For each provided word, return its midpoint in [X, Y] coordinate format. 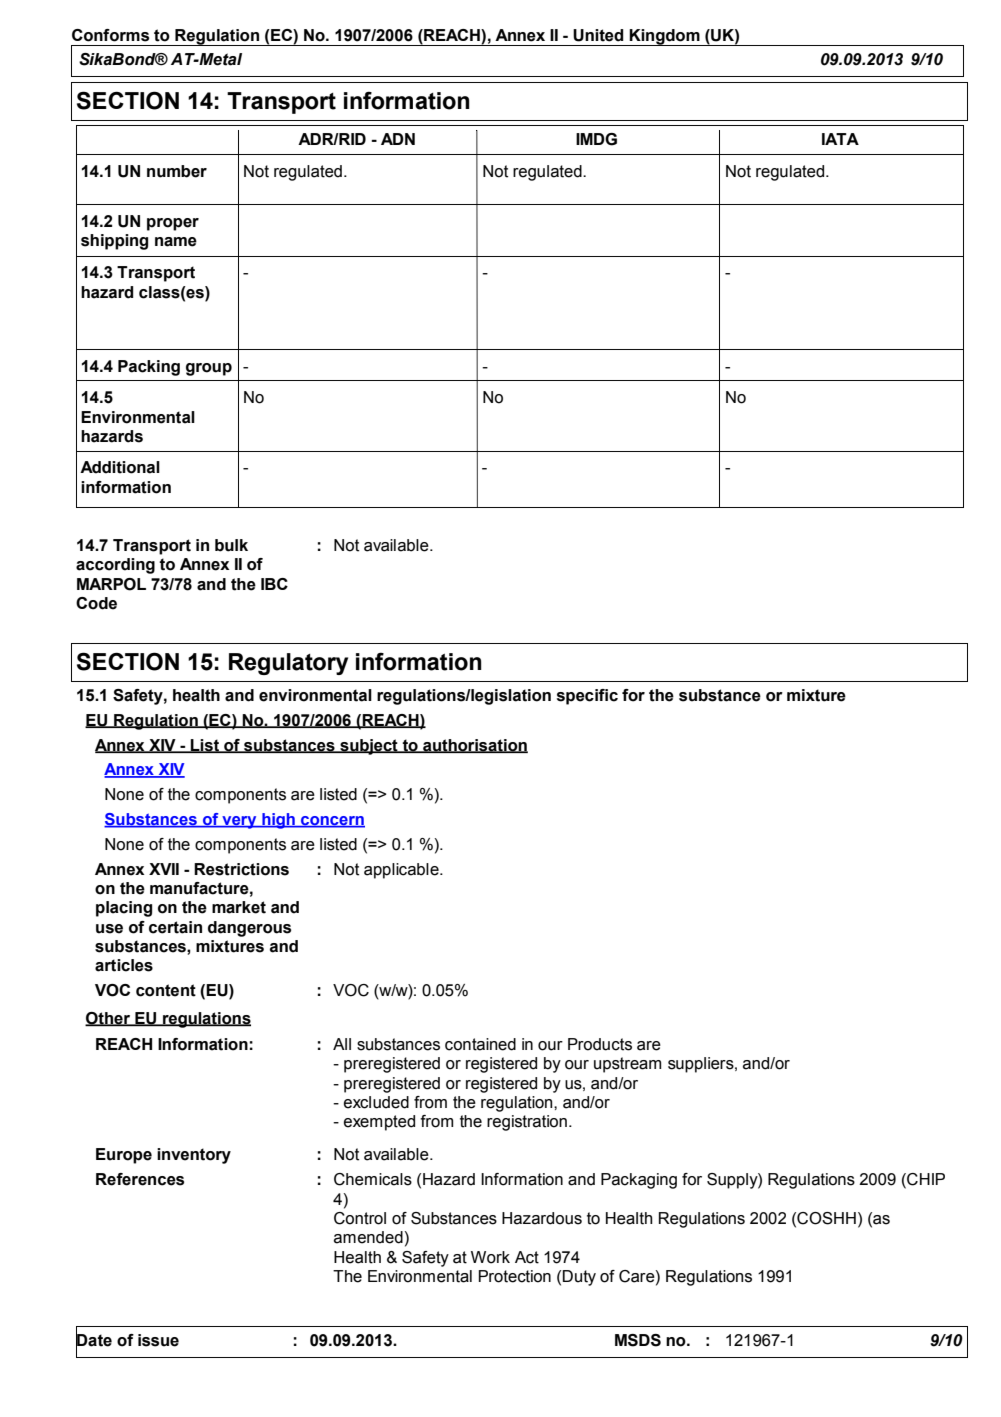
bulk [231, 545]
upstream [627, 1065]
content [166, 990]
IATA [840, 139]
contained [480, 1044]
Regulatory [288, 664]
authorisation [474, 746]
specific [587, 697]
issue [158, 1340]
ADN [398, 139]
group [209, 369]
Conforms [110, 35]
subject [369, 747]
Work [490, 1257]
